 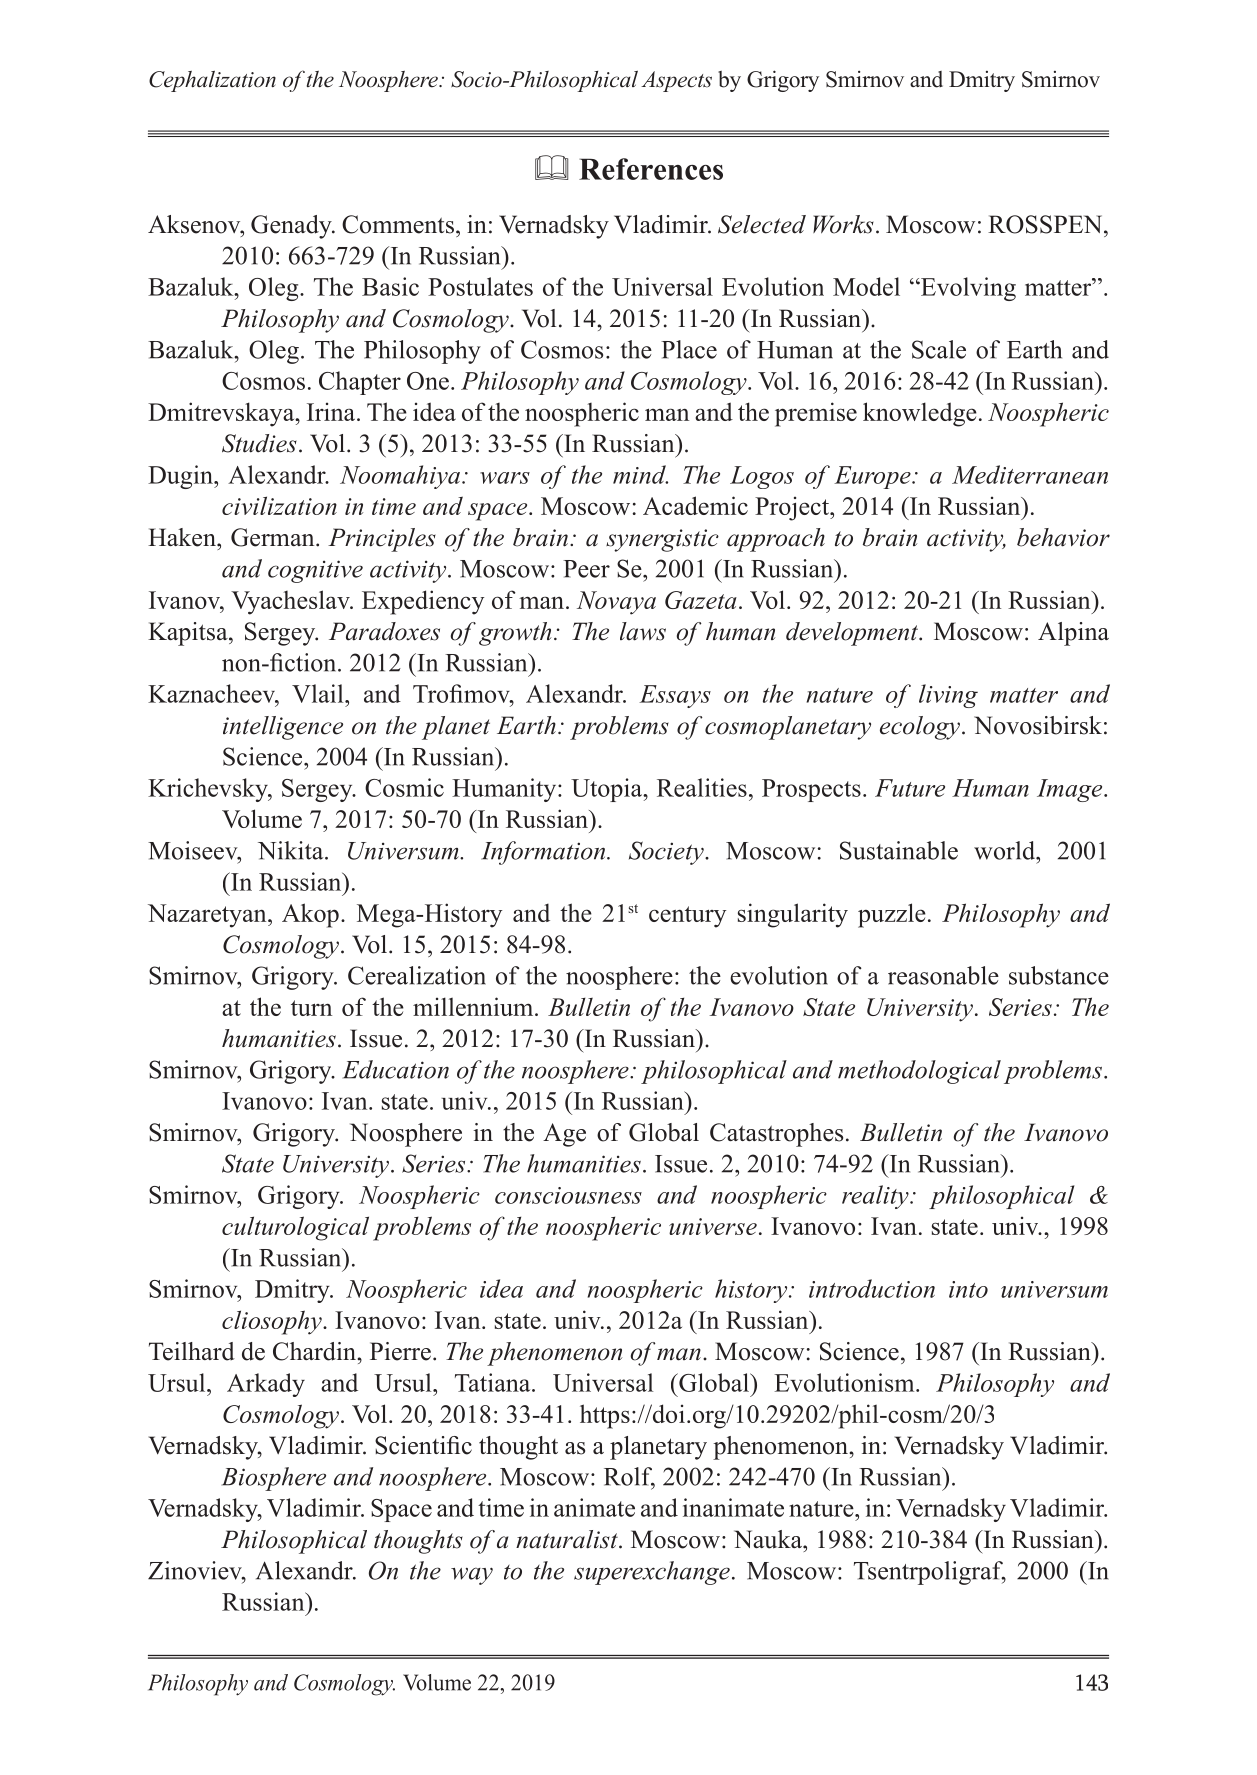 What do you see at coordinates (843, 224) in the page?
I see `Works` at bounding box center [843, 224].
